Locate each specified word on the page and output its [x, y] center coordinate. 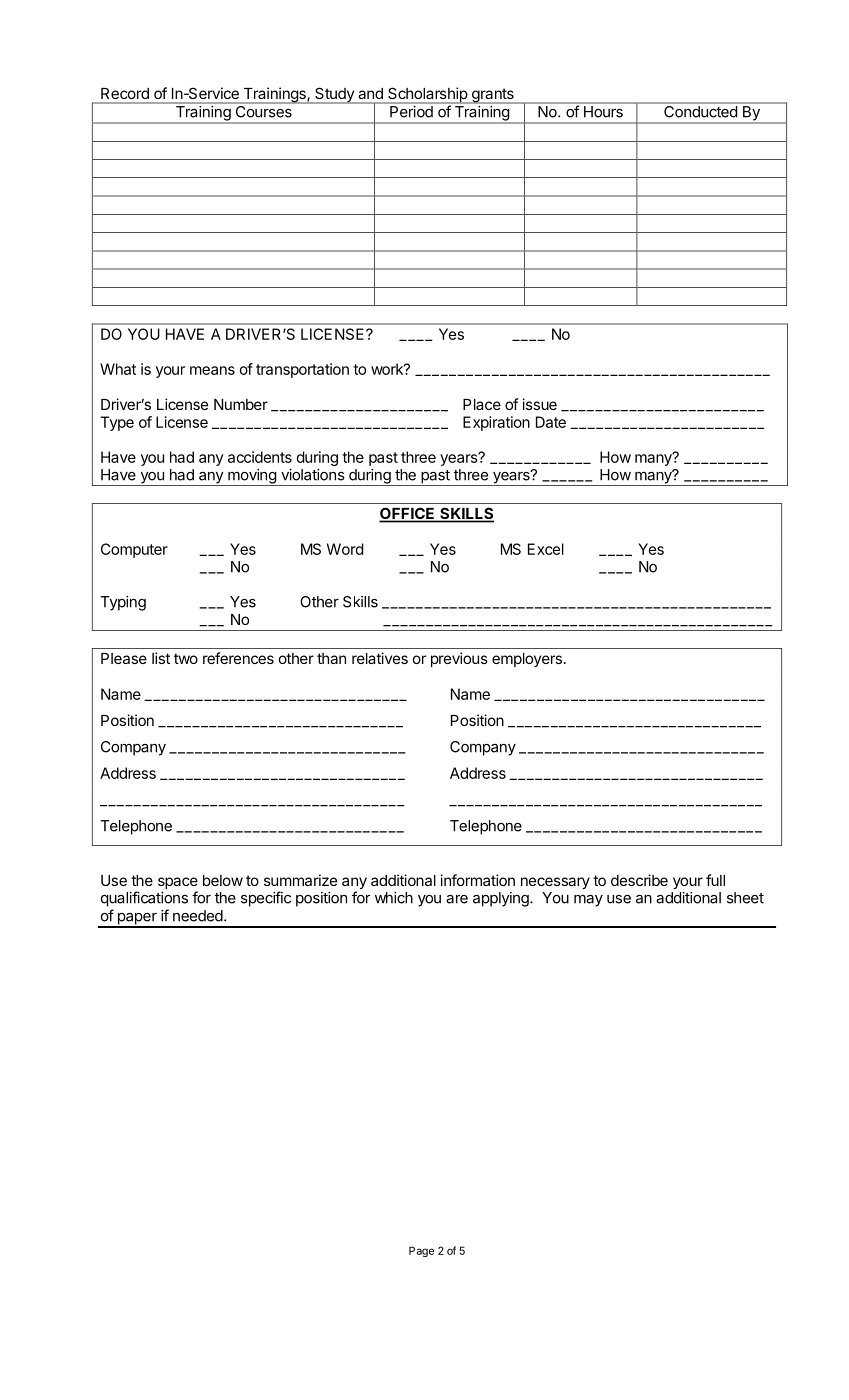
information [477, 880]
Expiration [496, 423]
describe [639, 880]
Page [421, 1251]
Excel [546, 549]
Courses [264, 112]
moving [252, 477]
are [457, 899]
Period [411, 111]
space [178, 884]
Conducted [700, 112]
